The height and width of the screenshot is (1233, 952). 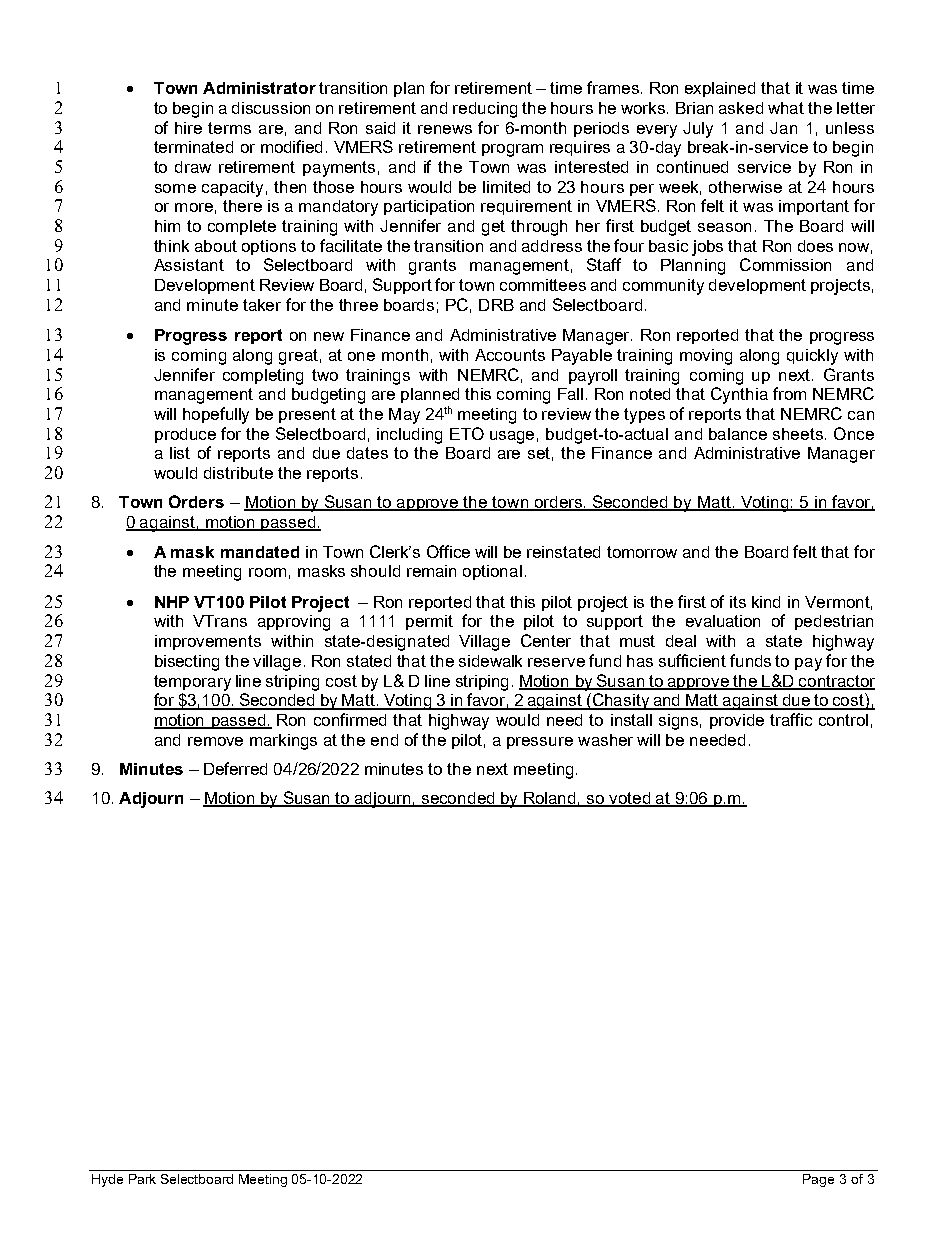 I want to click on mandated, so click(x=260, y=552).
